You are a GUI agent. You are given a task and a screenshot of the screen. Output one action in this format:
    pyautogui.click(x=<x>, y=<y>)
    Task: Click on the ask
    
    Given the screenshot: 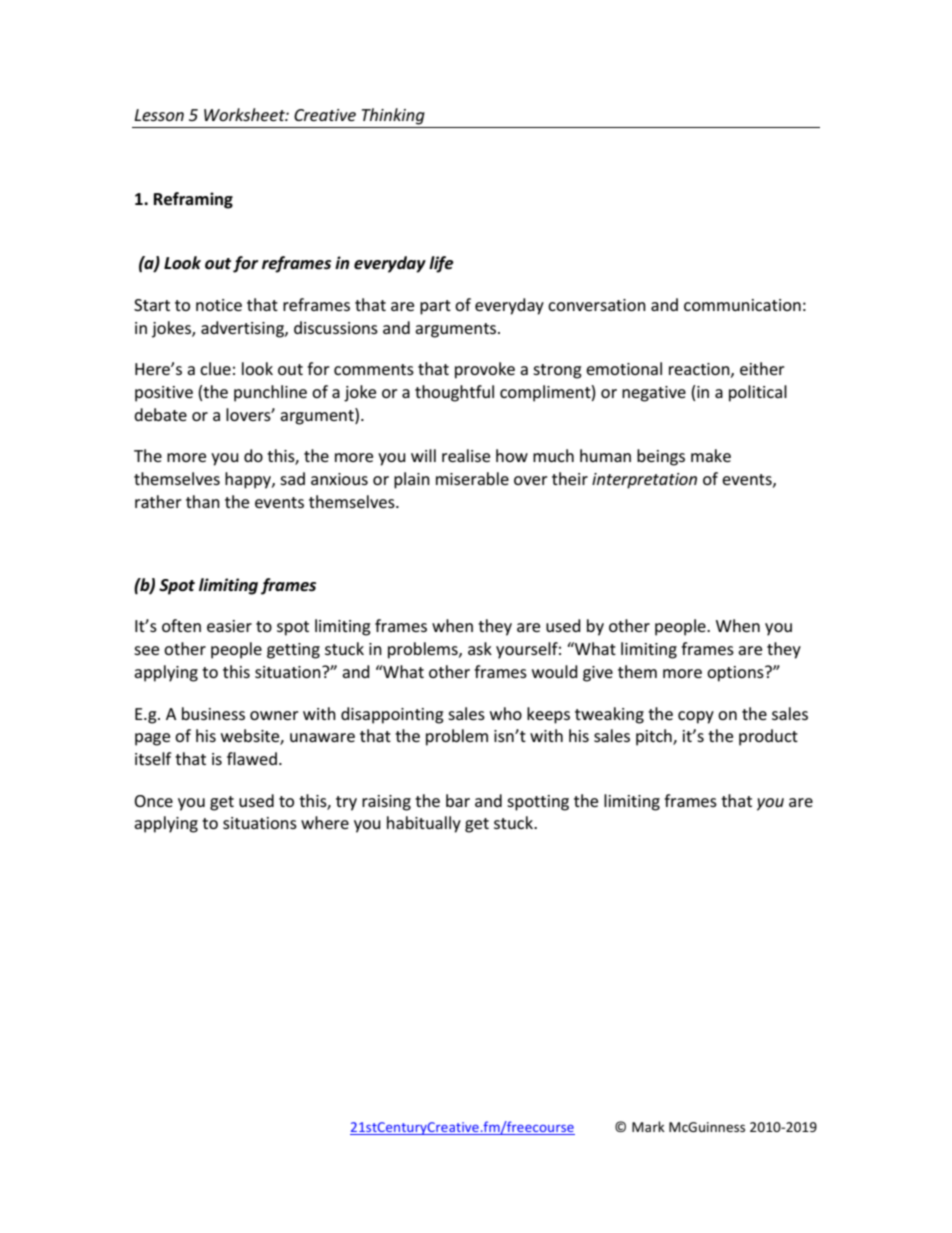 What is the action you would take?
    pyautogui.click(x=480, y=648)
